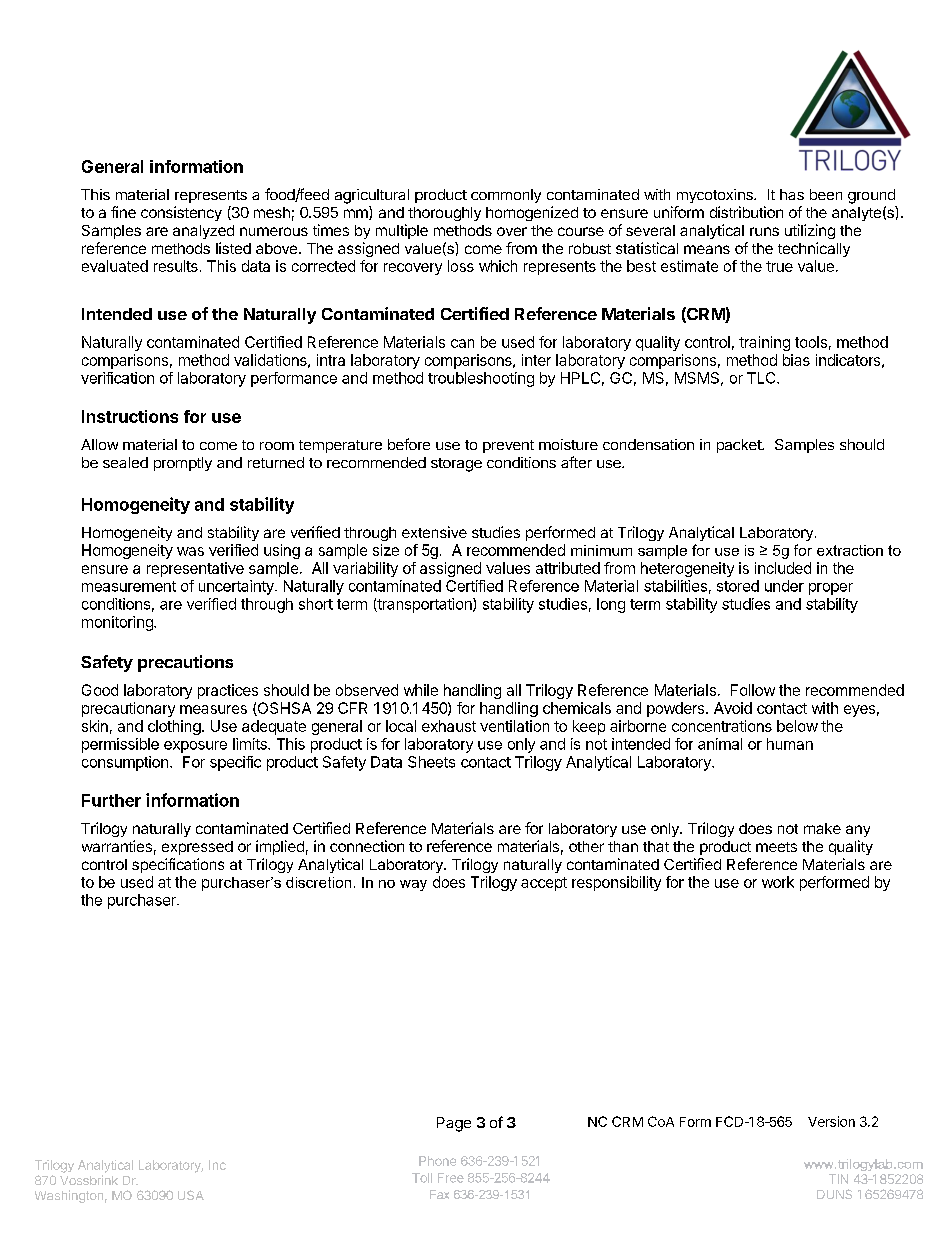 This document has height=1233, width=952. I want to click on USA, so click(191, 1195).
